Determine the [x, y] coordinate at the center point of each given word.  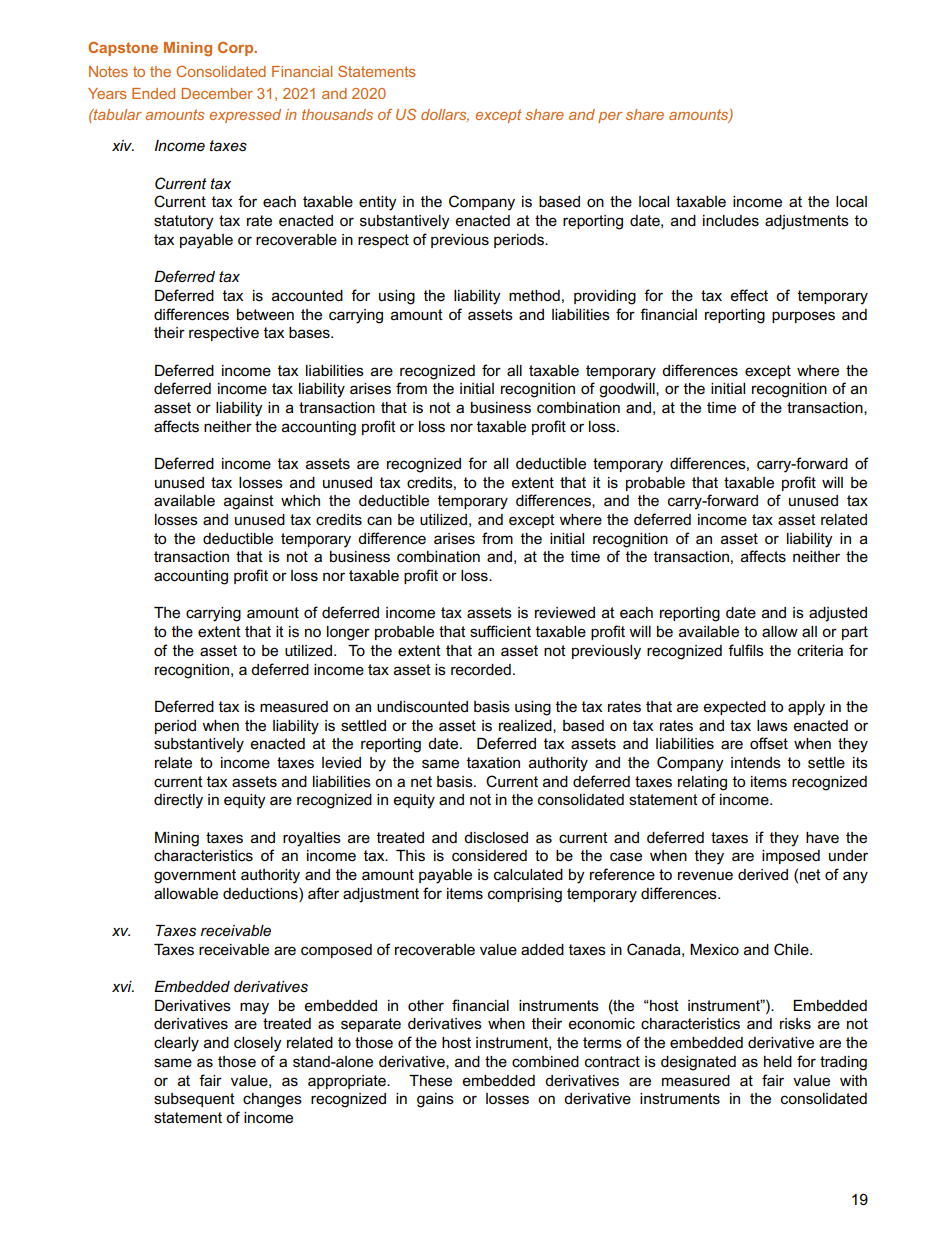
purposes [803, 317]
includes [731, 220]
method [534, 295]
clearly [176, 1044]
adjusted [838, 614]
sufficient [500, 631]
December [217, 93]
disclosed [496, 837]
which [300, 500]
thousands [337, 114]
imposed [791, 857]
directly [178, 801]
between [265, 314]
